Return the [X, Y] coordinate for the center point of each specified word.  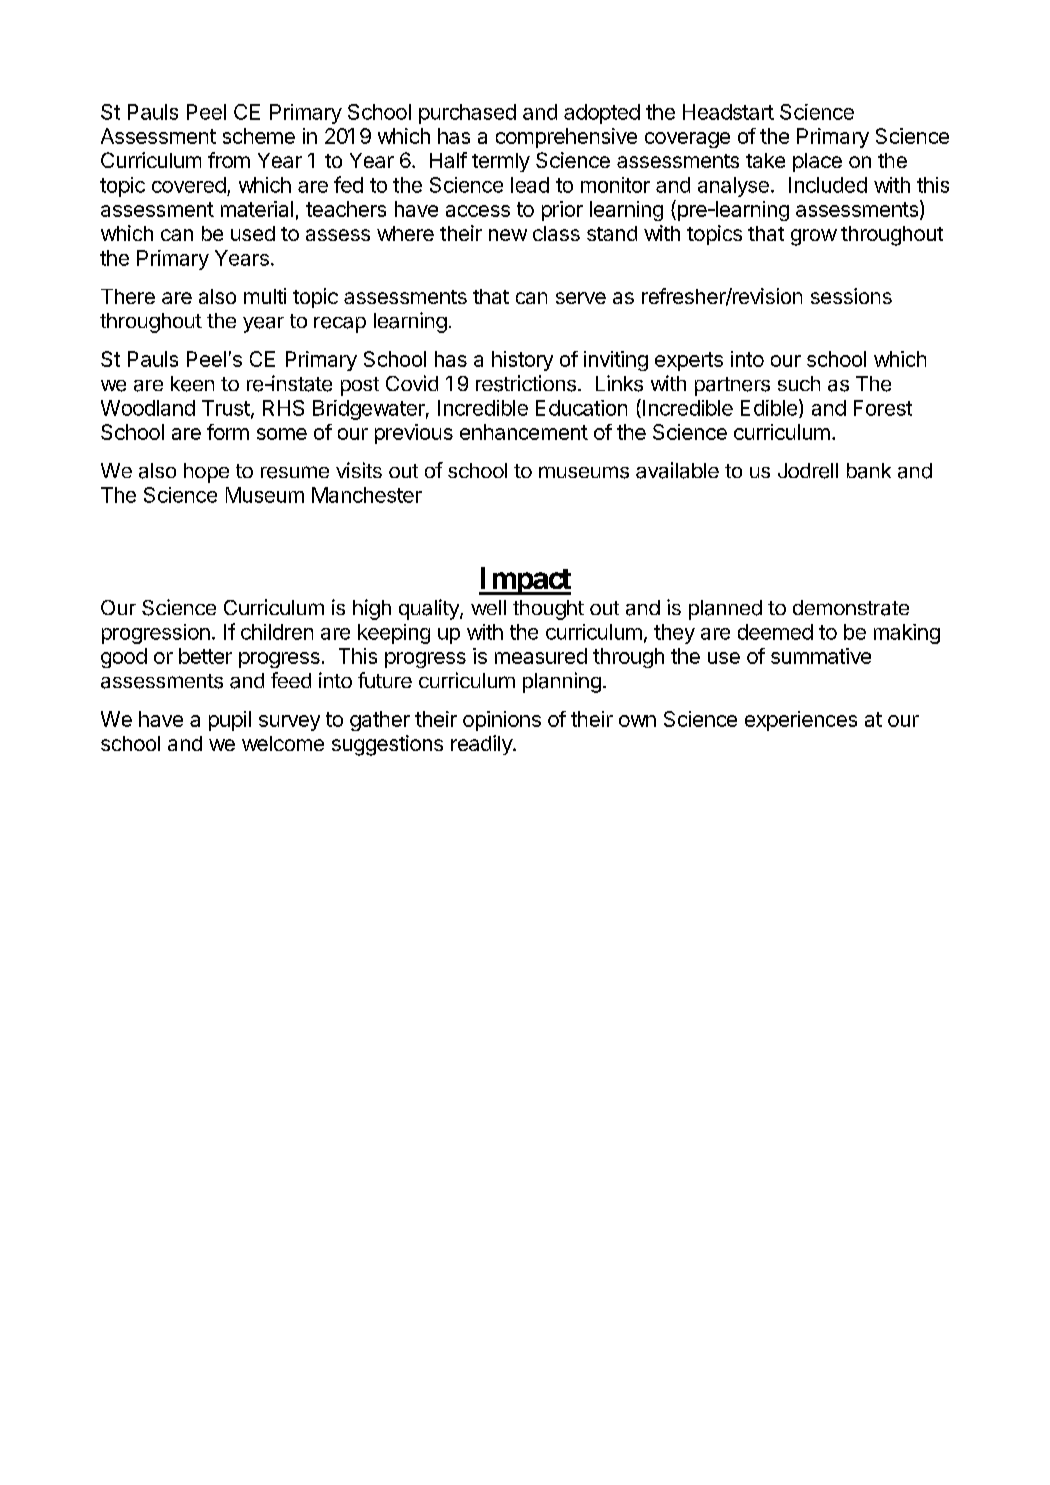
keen [192, 384]
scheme [259, 136]
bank [869, 471]
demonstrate [851, 608]
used [253, 233]
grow [814, 237]
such [799, 383]
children [277, 632]
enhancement [524, 432]
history [522, 361]
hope [206, 473]
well [488, 607]
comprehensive [566, 138]
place [817, 162]
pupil [230, 721]
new [508, 235]
